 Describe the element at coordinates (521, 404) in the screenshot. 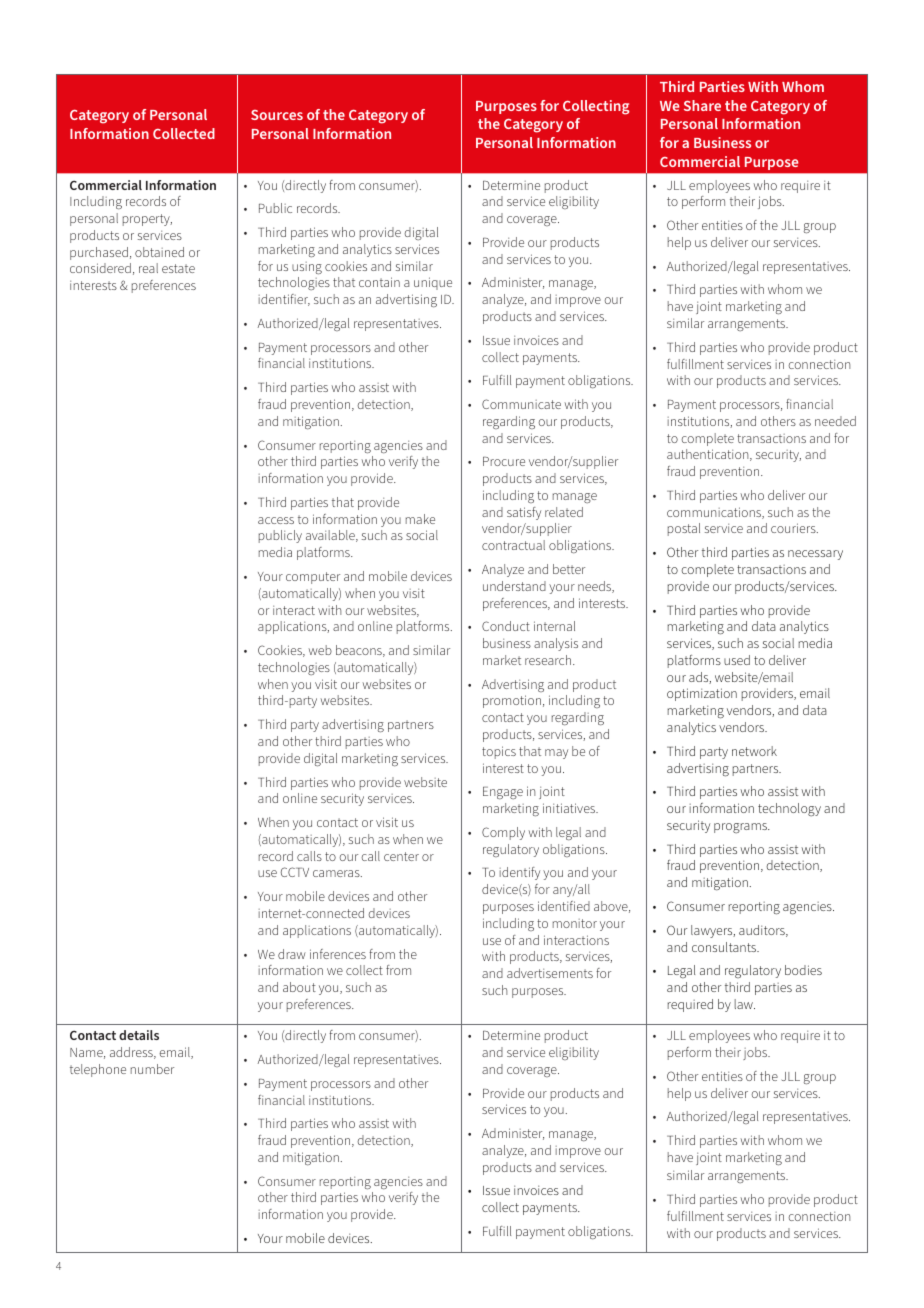

I see `Communicate` at that location.
